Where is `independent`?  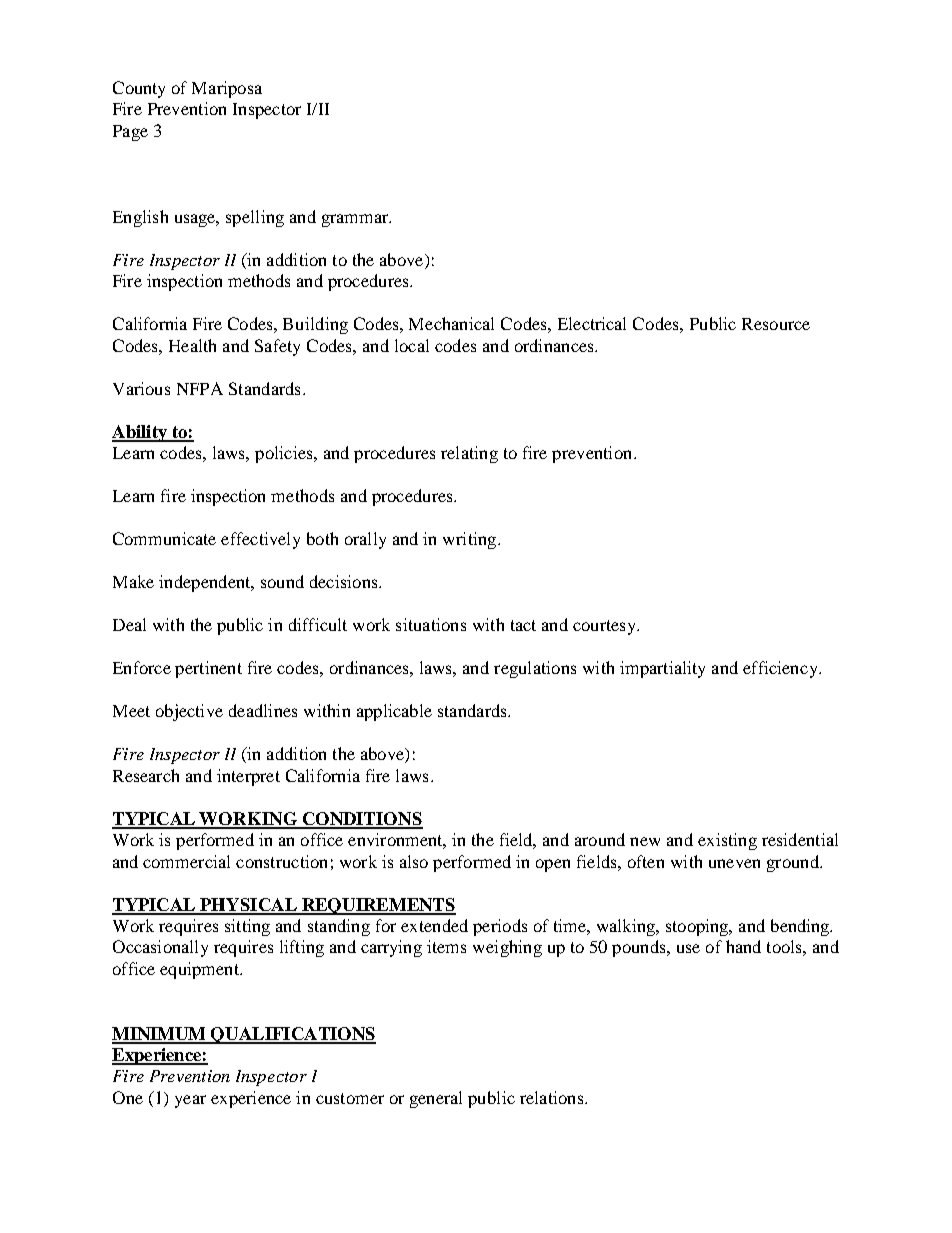 independent is located at coordinates (206, 583).
